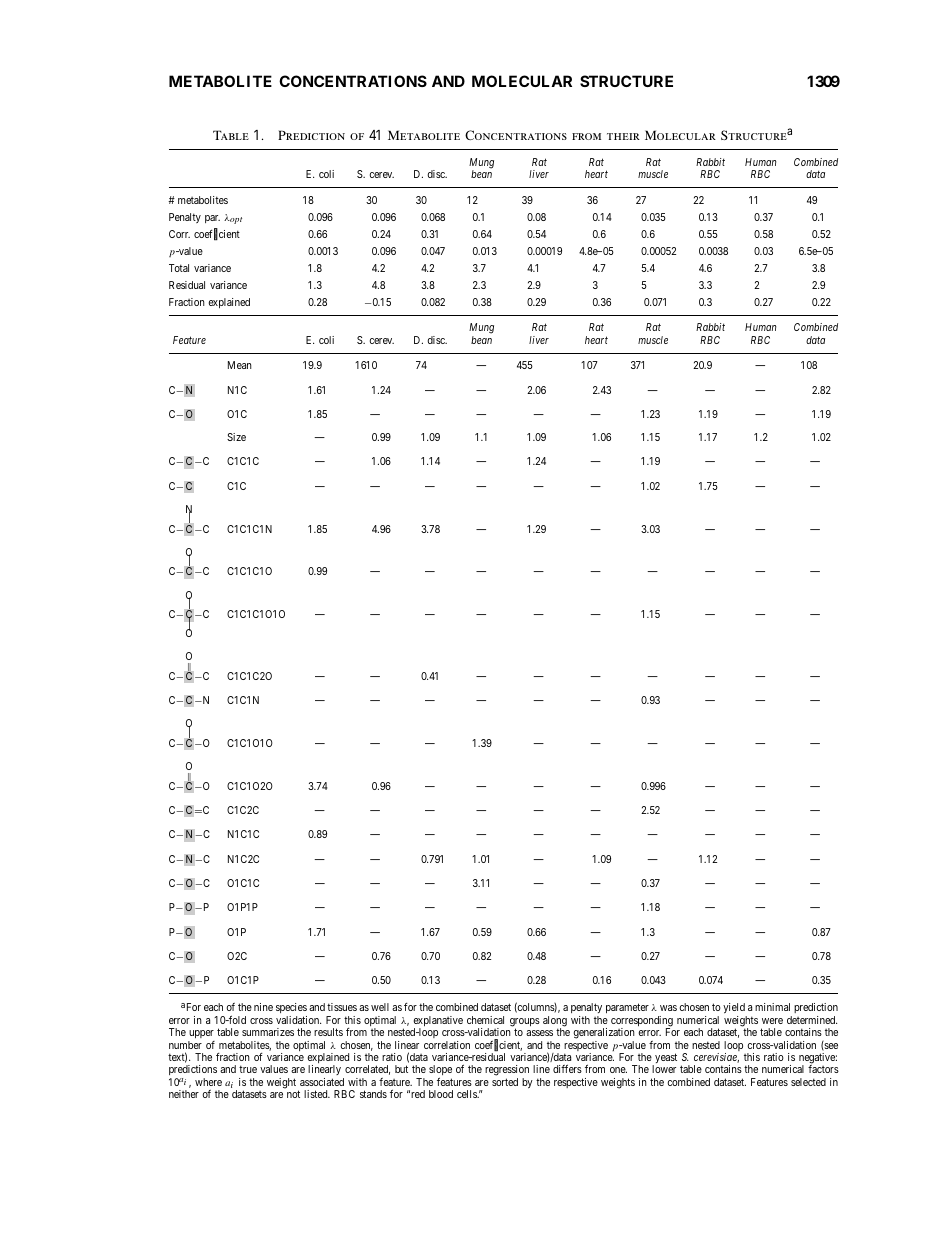 The width and height of the image is (952, 1233). I want to click on summarizes, so click(268, 1032).
